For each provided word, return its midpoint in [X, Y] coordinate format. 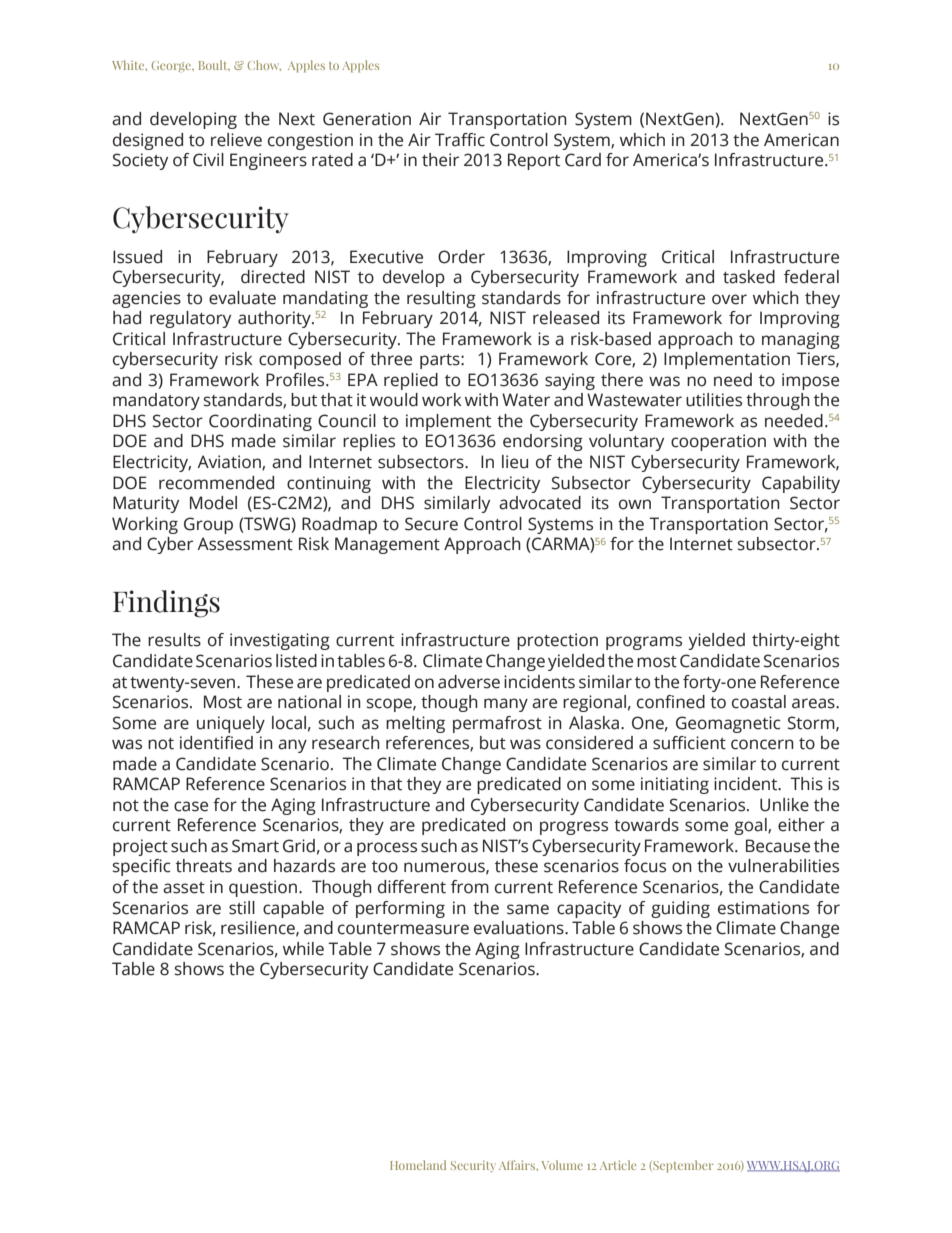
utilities [714, 400]
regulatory [190, 319]
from [470, 887]
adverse [469, 682]
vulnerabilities [783, 866]
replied [411, 381]
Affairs [518, 1165]
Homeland [418, 1165]
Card [583, 160]
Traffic [460, 140]
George [172, 66]
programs [644, 643]
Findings [166, 604]
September [682, 1166]
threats [204, 866]
